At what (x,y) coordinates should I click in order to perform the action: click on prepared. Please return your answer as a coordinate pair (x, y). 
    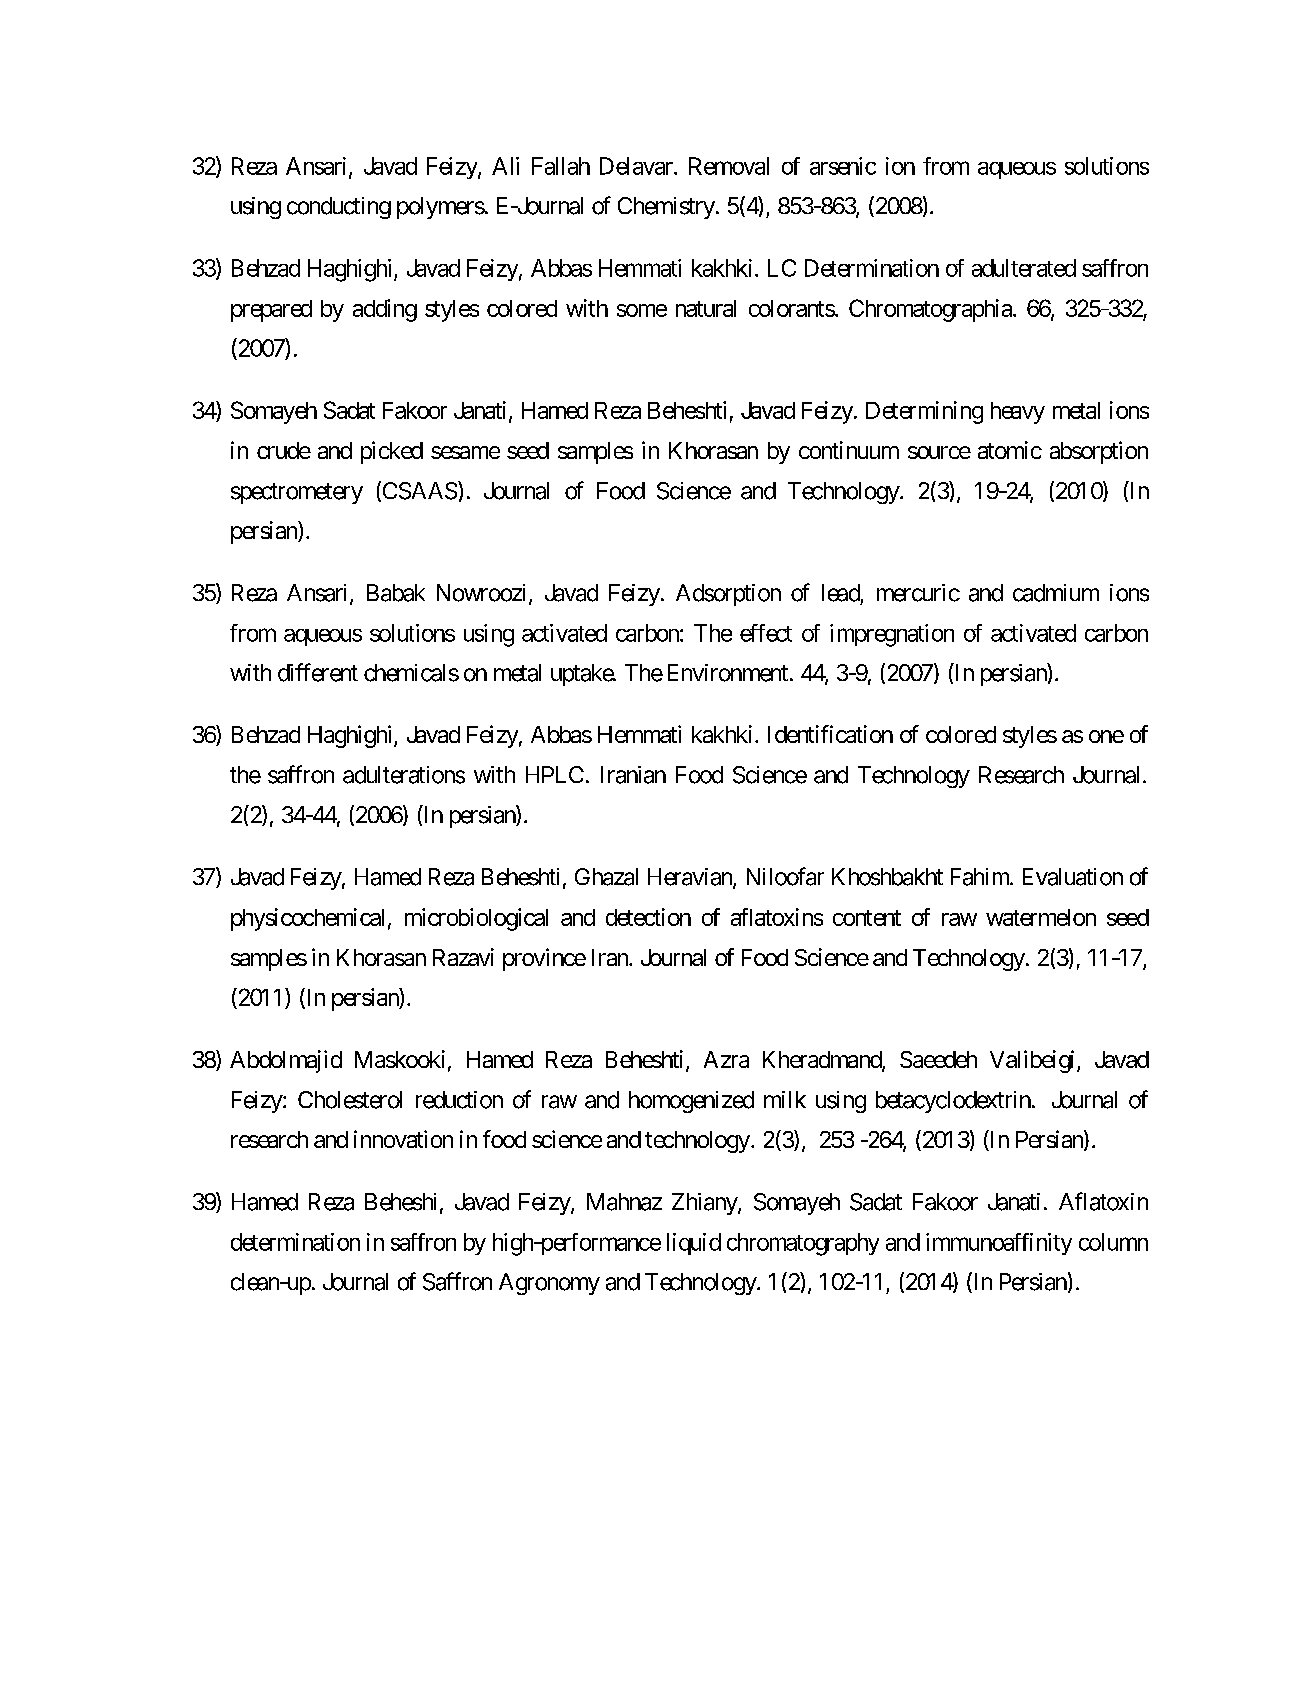
    Looking at the image, I should click on (271, 311).
